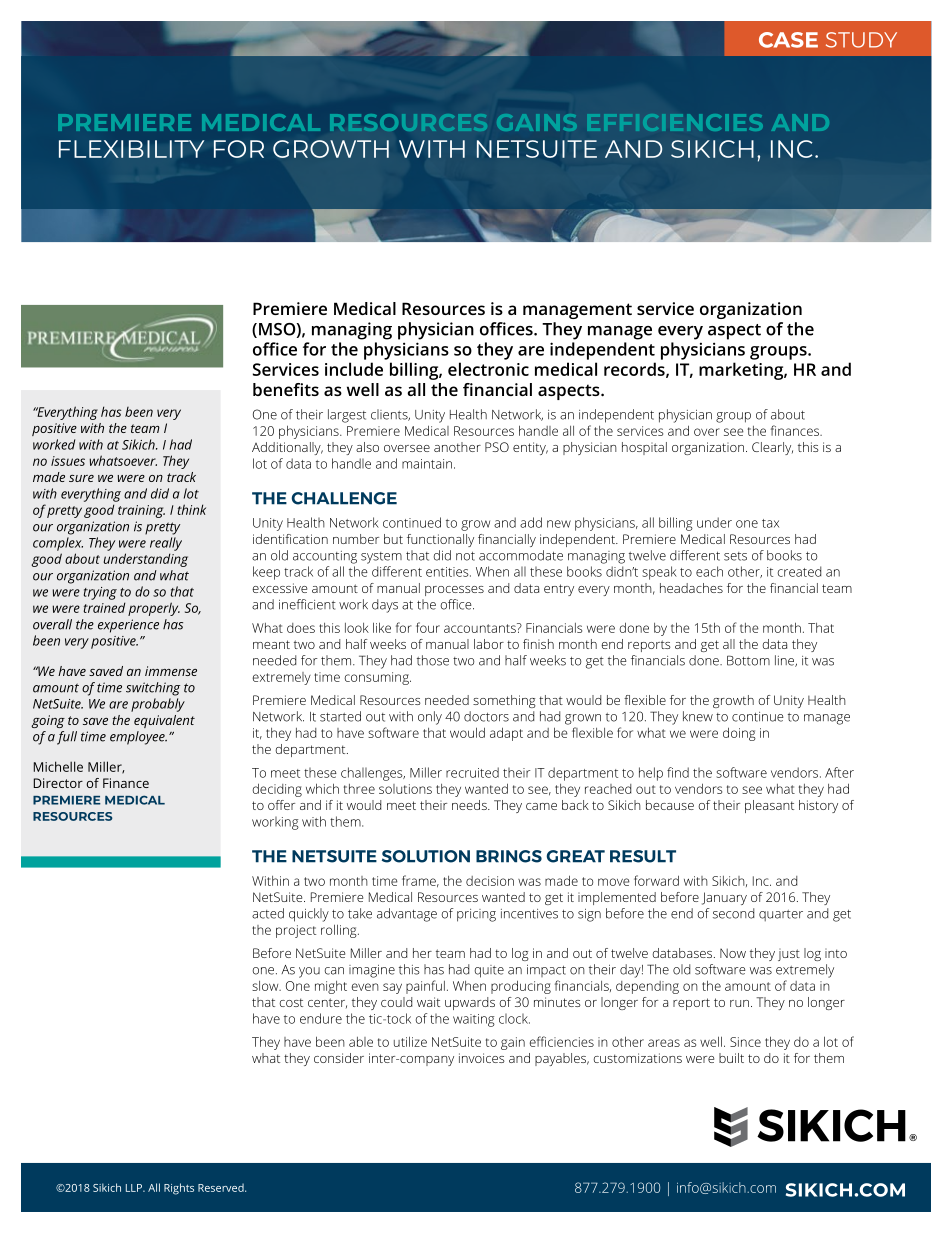  Describe the element at coordinates (788, 40) in the screenshot. I see `CASE` at that location.
